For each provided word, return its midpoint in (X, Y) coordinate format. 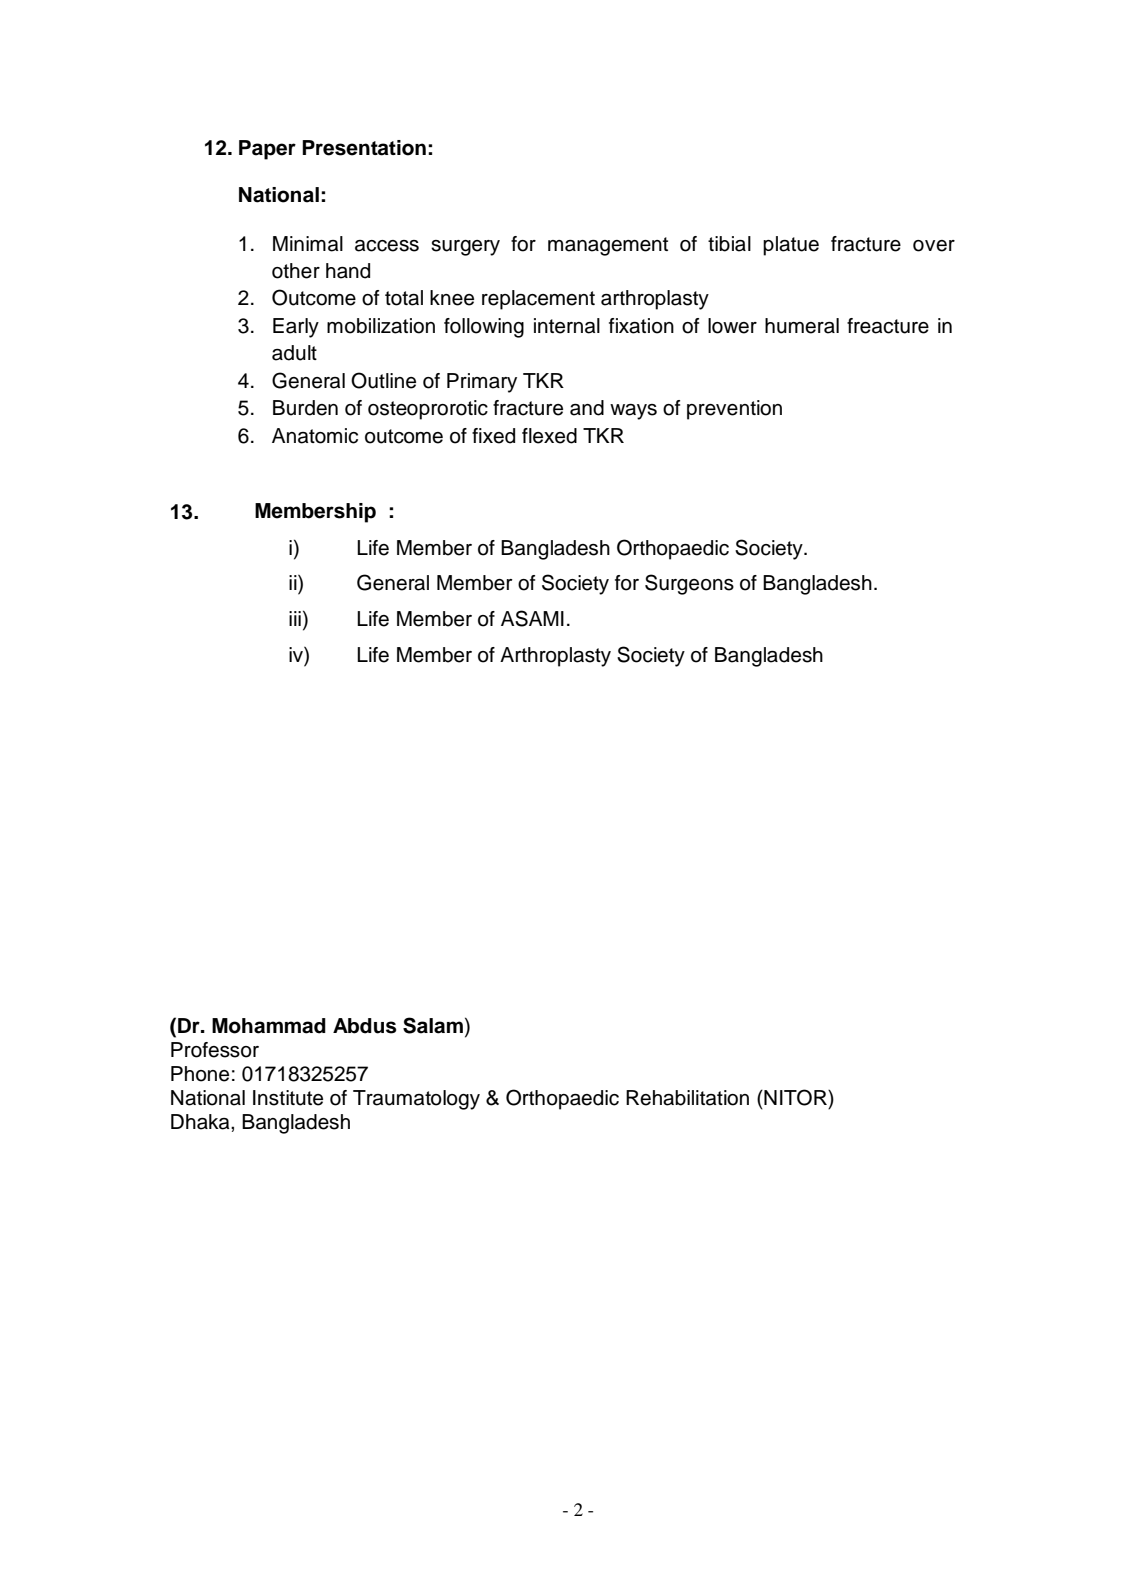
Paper (267, 150)
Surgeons (689, 584)
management (608, 246)
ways (633, 412)
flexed (549, 436)
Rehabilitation (687, 1098)
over (934, 246)
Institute (288, 1098)
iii (295, 618)
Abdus (364, 1026)
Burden (305, 408)
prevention (734, 410)
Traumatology (416, 1100)
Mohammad (269, 1026)
